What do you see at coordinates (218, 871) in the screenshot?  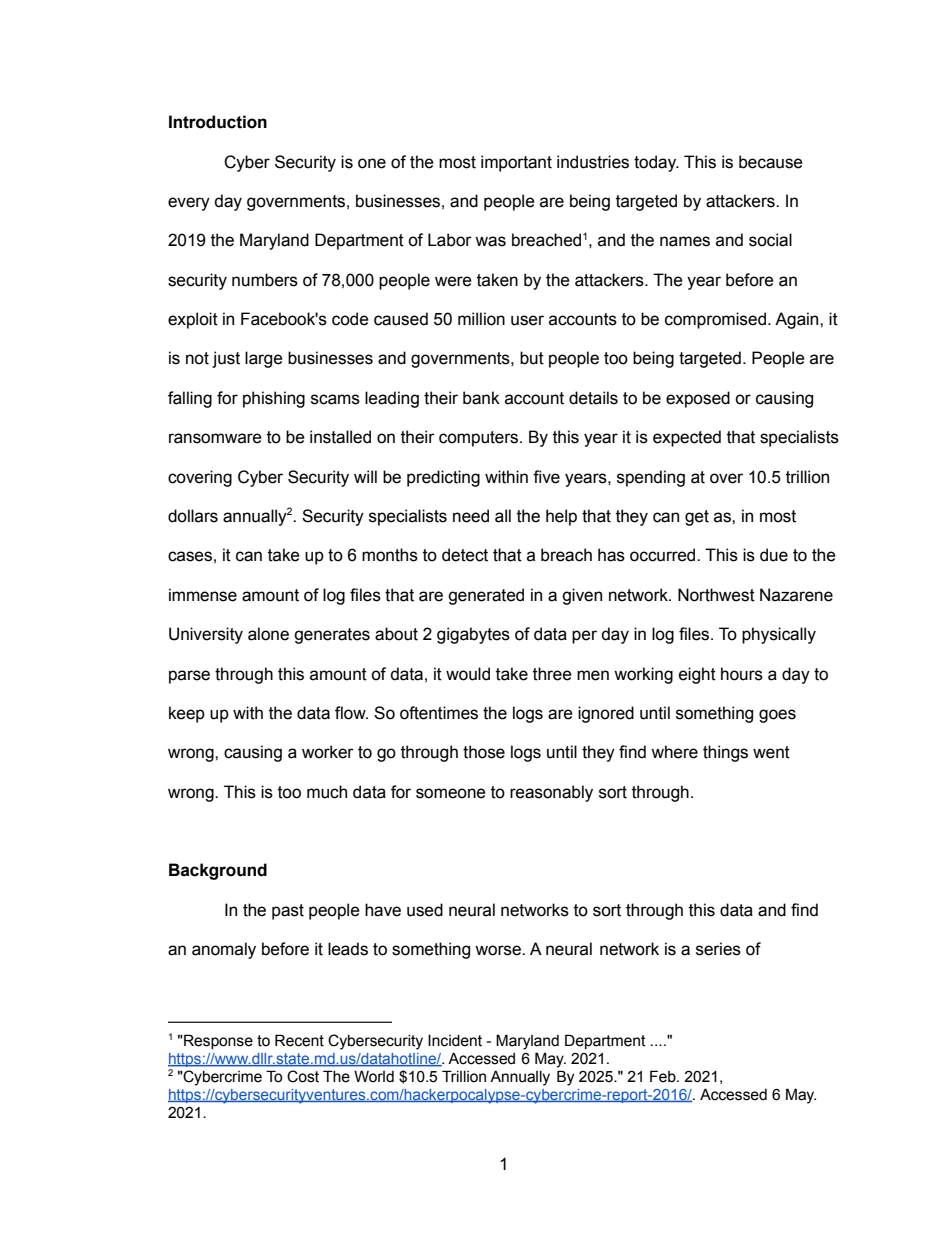 I see `Background` at bounding box center [218, 871].
